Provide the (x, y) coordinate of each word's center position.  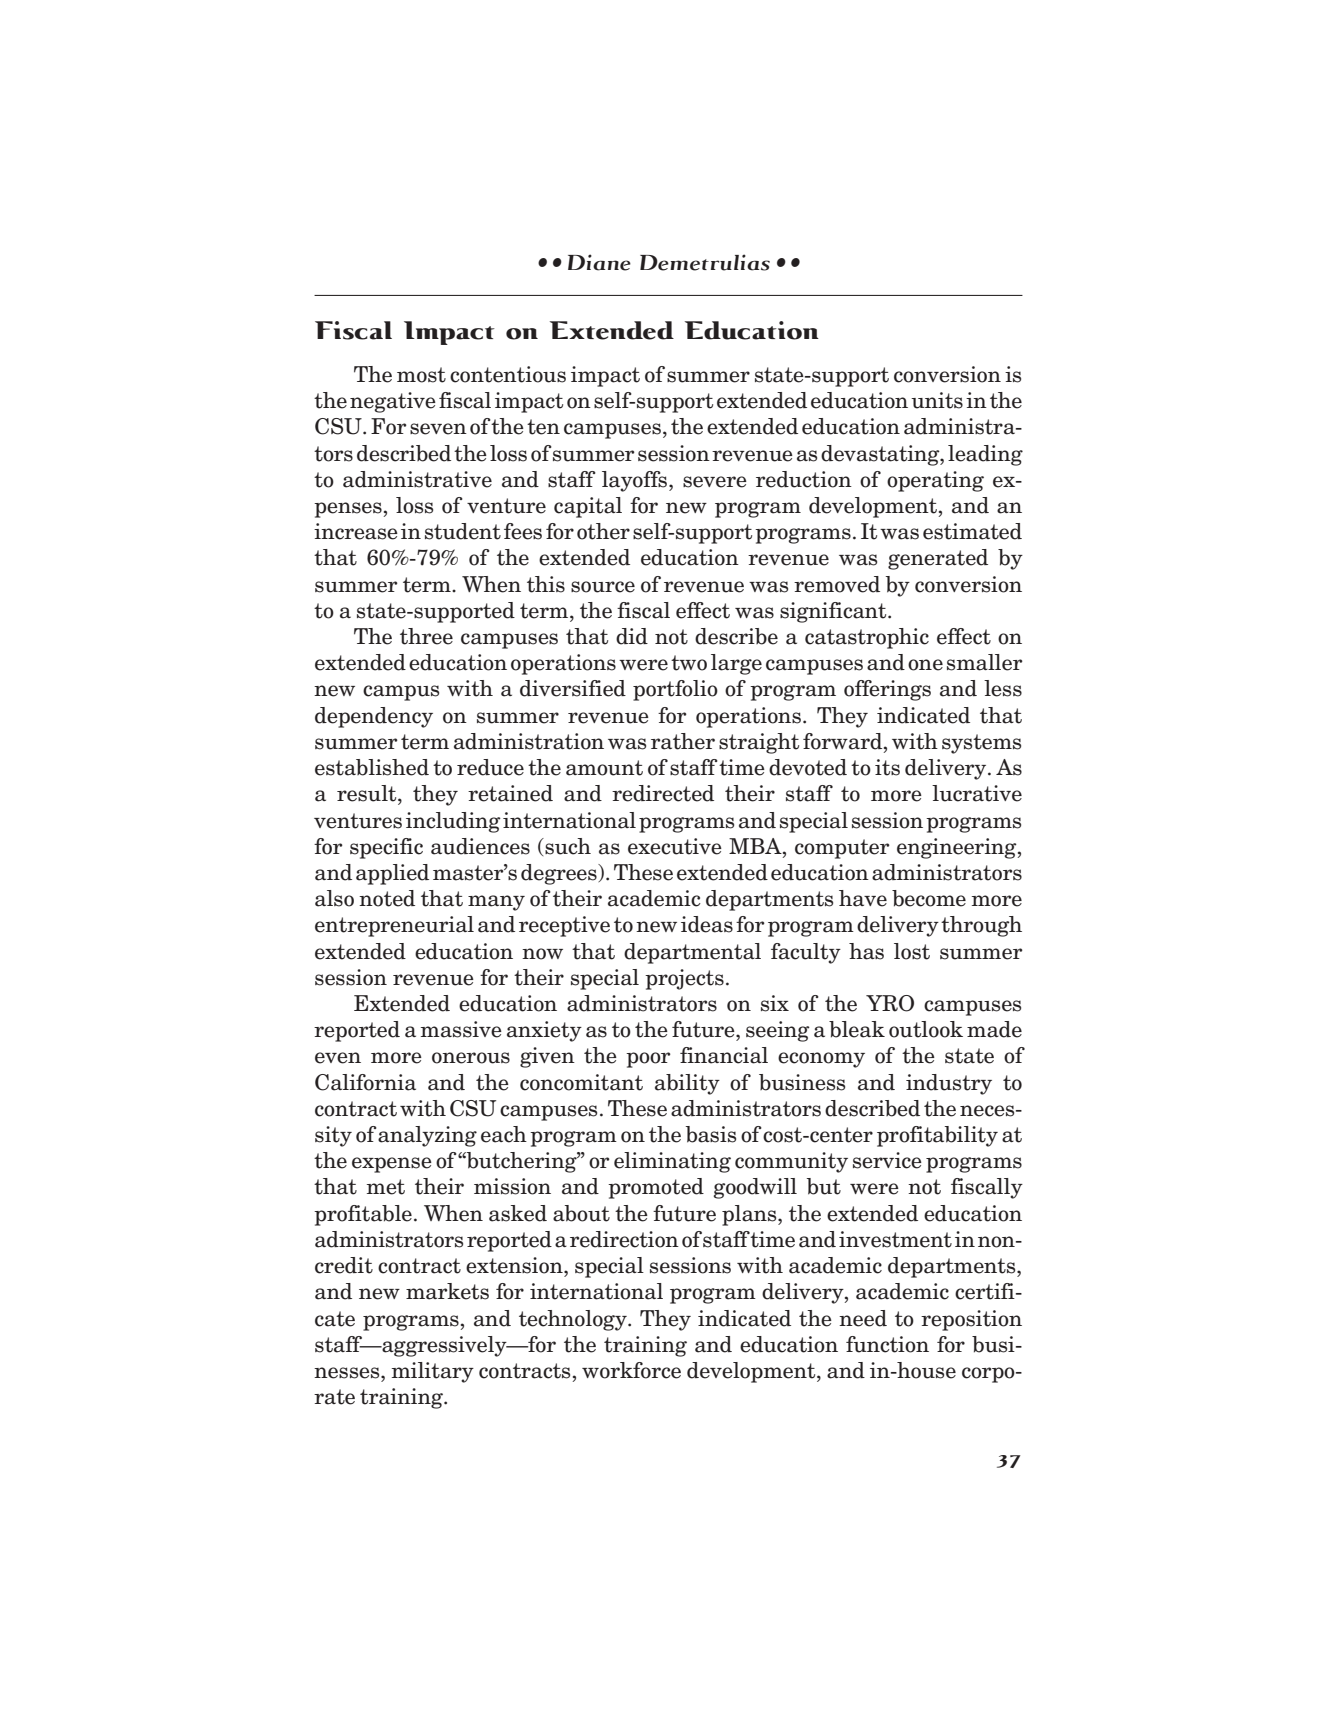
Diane (599, 262)
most (421, 375)
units (937, 400)
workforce (631, 1370)
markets (447, 1291)
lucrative (977, 793)
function (887, 1344)
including (453, 822)
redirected (663, 793)
